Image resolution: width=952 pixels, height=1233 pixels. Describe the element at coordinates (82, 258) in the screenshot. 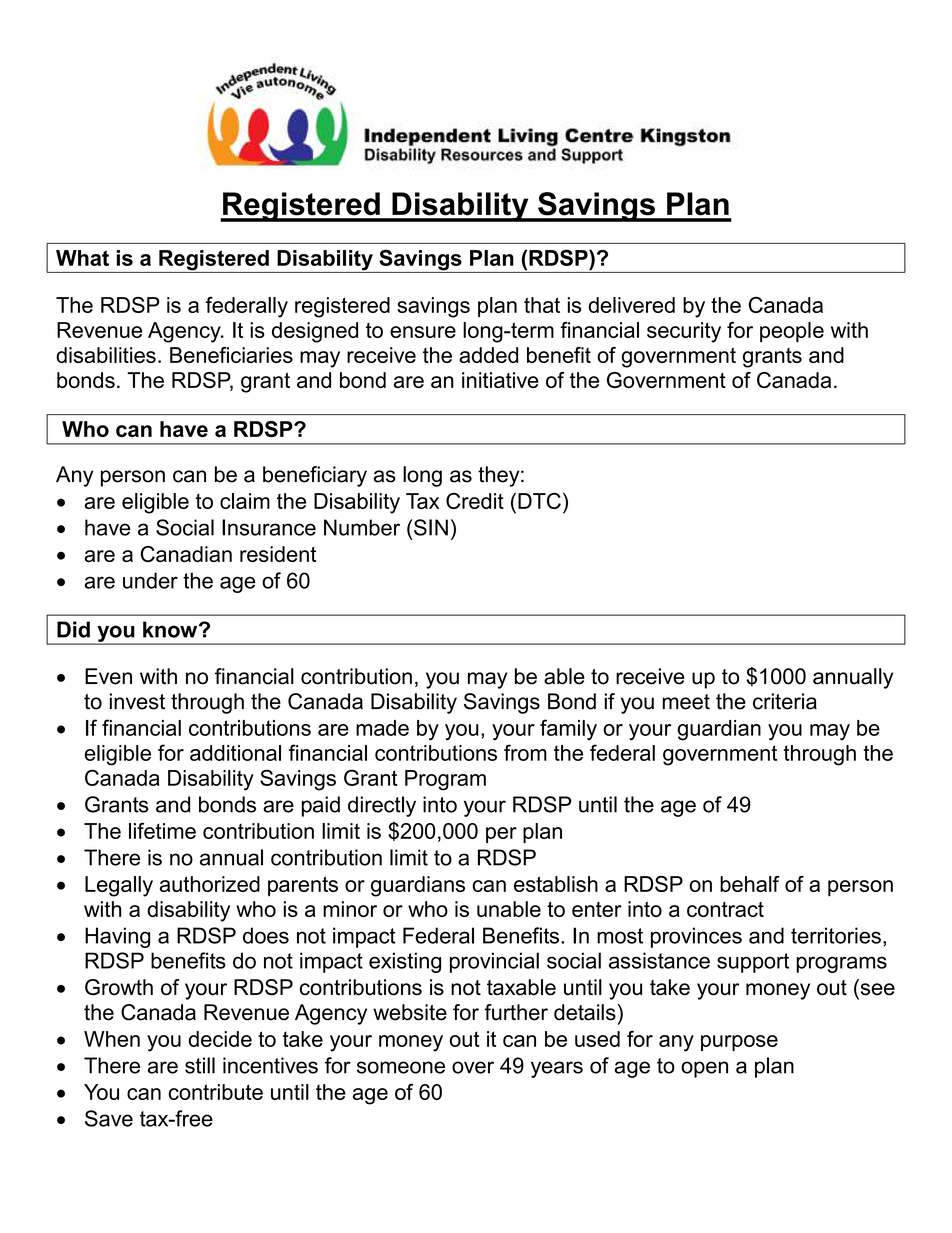

I see `What` at that location.
